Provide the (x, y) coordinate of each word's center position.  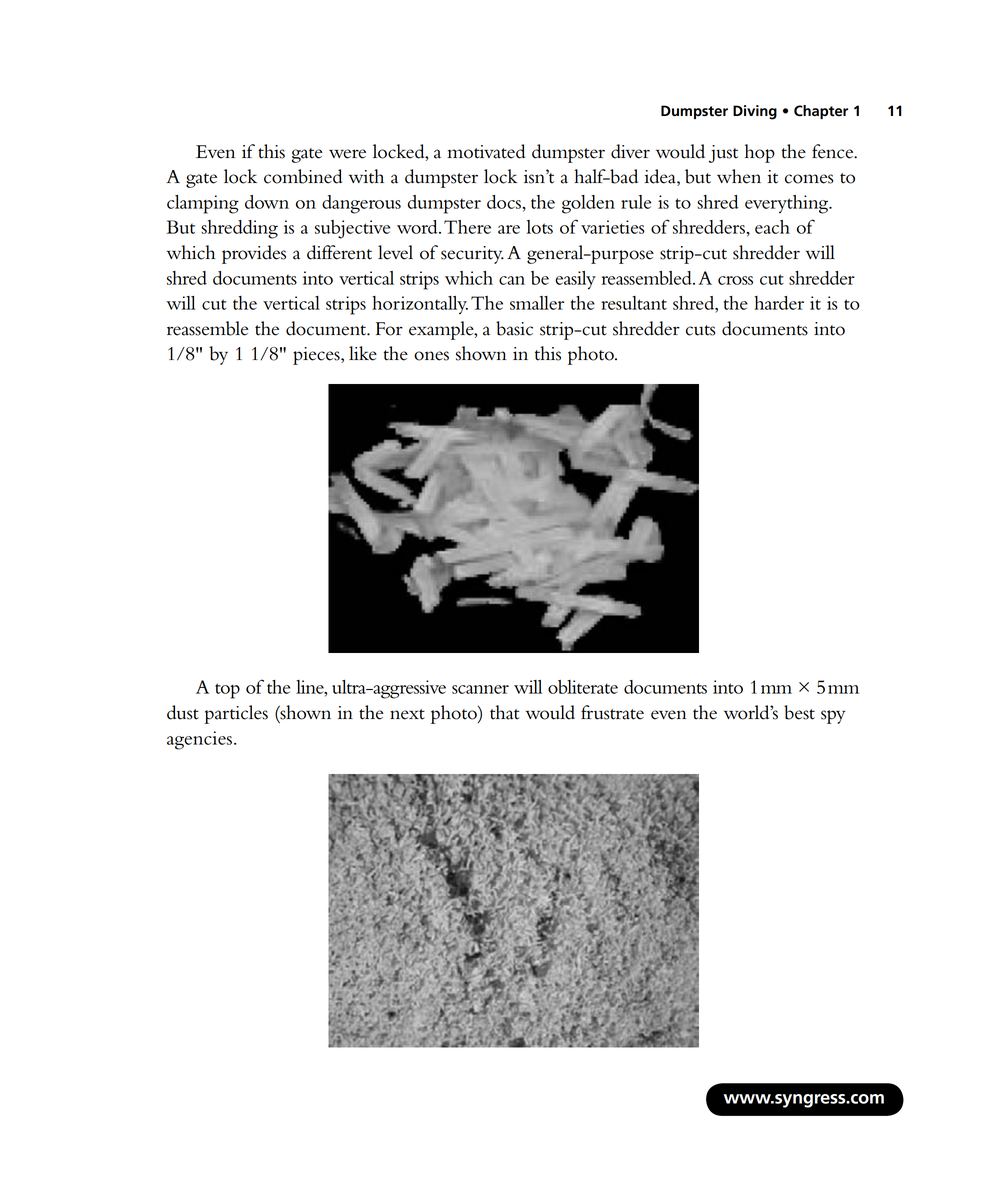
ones (431, 356)
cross (735, 280)
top (227, 691)
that (504, 712)
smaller (537, 303)
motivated (486, 151)
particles (236, 714)
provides (254, 254)
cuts (700, 330)
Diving (755, 112)
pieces (317, 356)
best (799, 712)
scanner (480, 689)
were (347, 154)
